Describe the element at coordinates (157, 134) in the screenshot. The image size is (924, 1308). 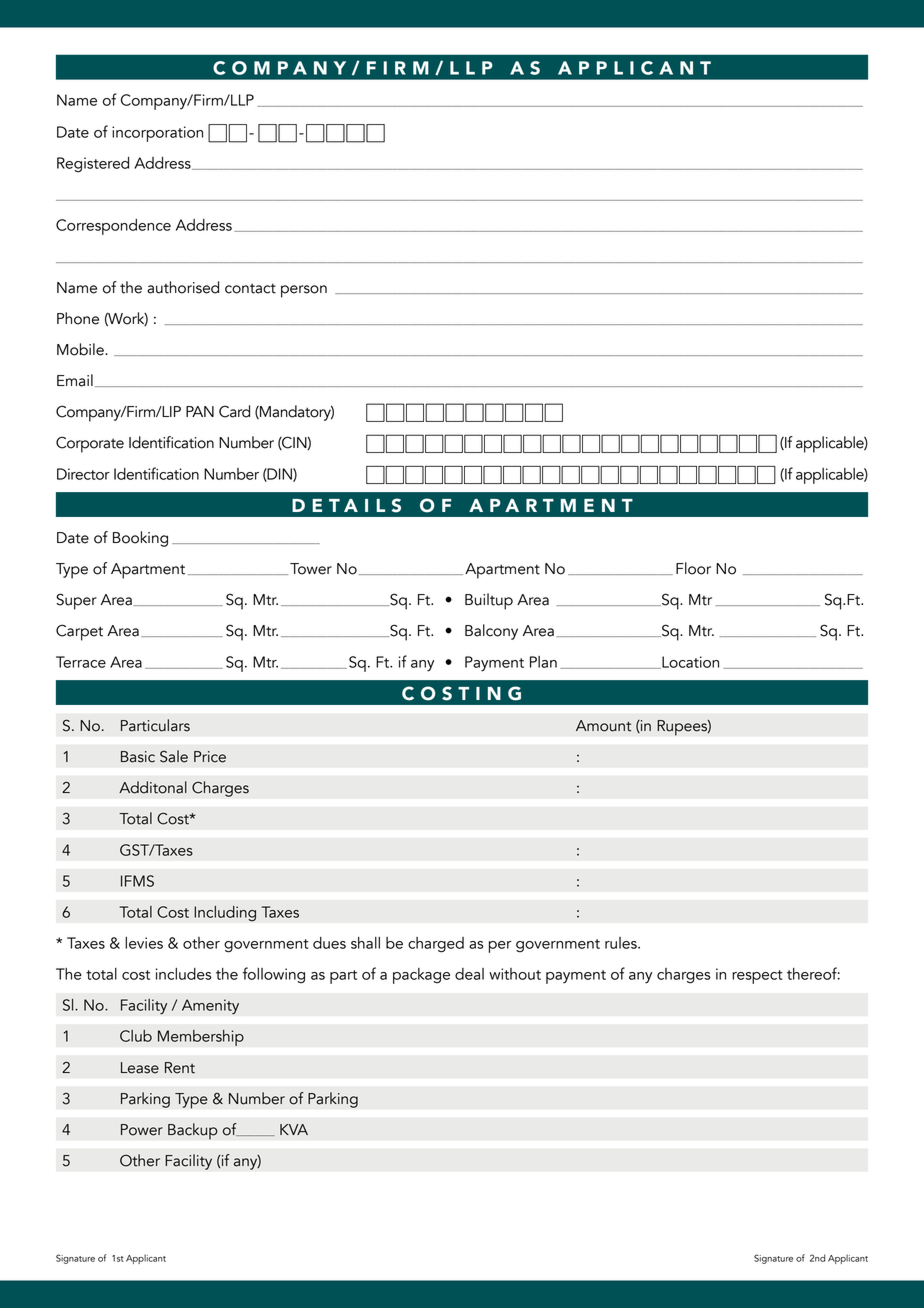
I see `incorporation` at that location.
